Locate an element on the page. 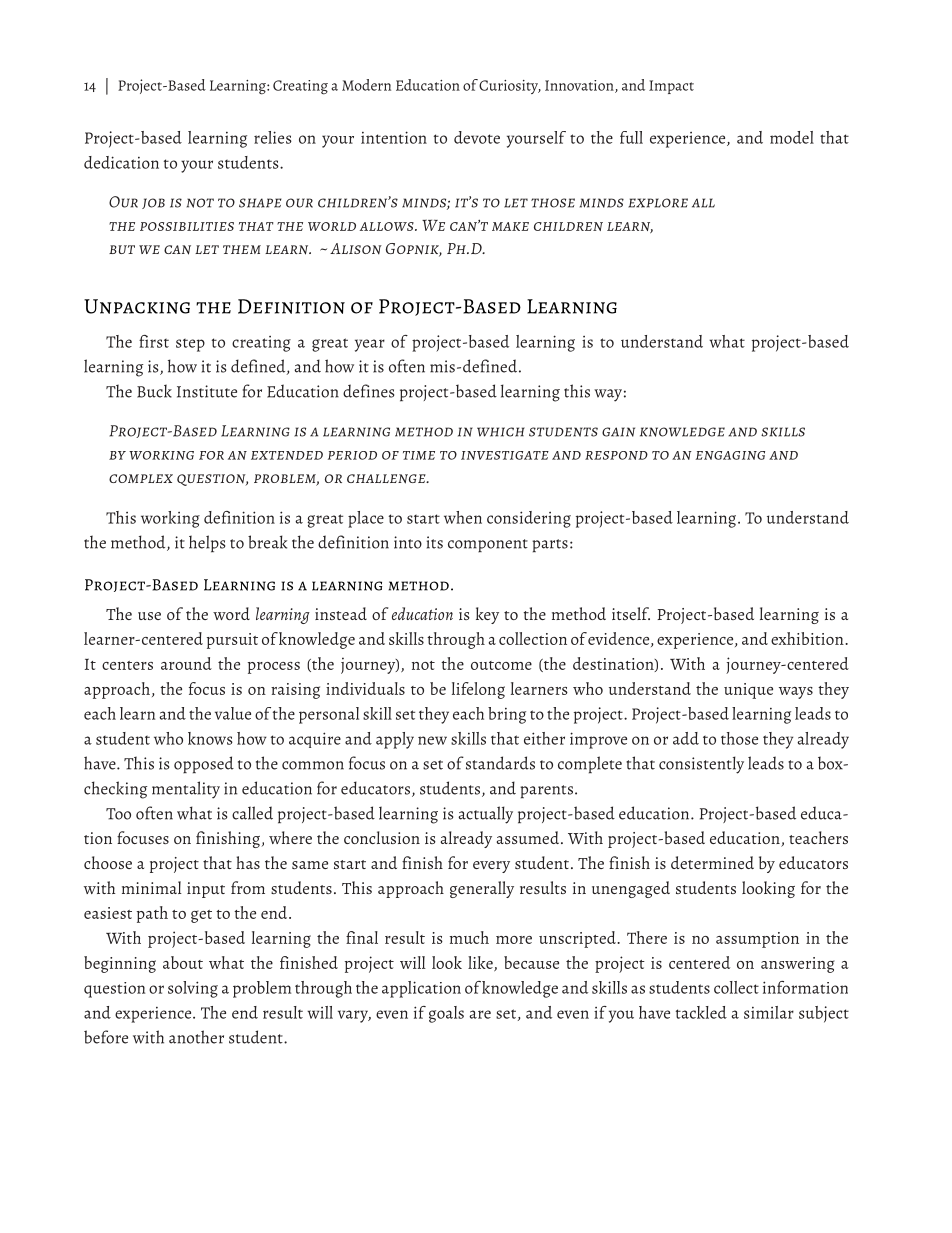 The image size is (952, 1233). component is located at coordinates (488, 546).
